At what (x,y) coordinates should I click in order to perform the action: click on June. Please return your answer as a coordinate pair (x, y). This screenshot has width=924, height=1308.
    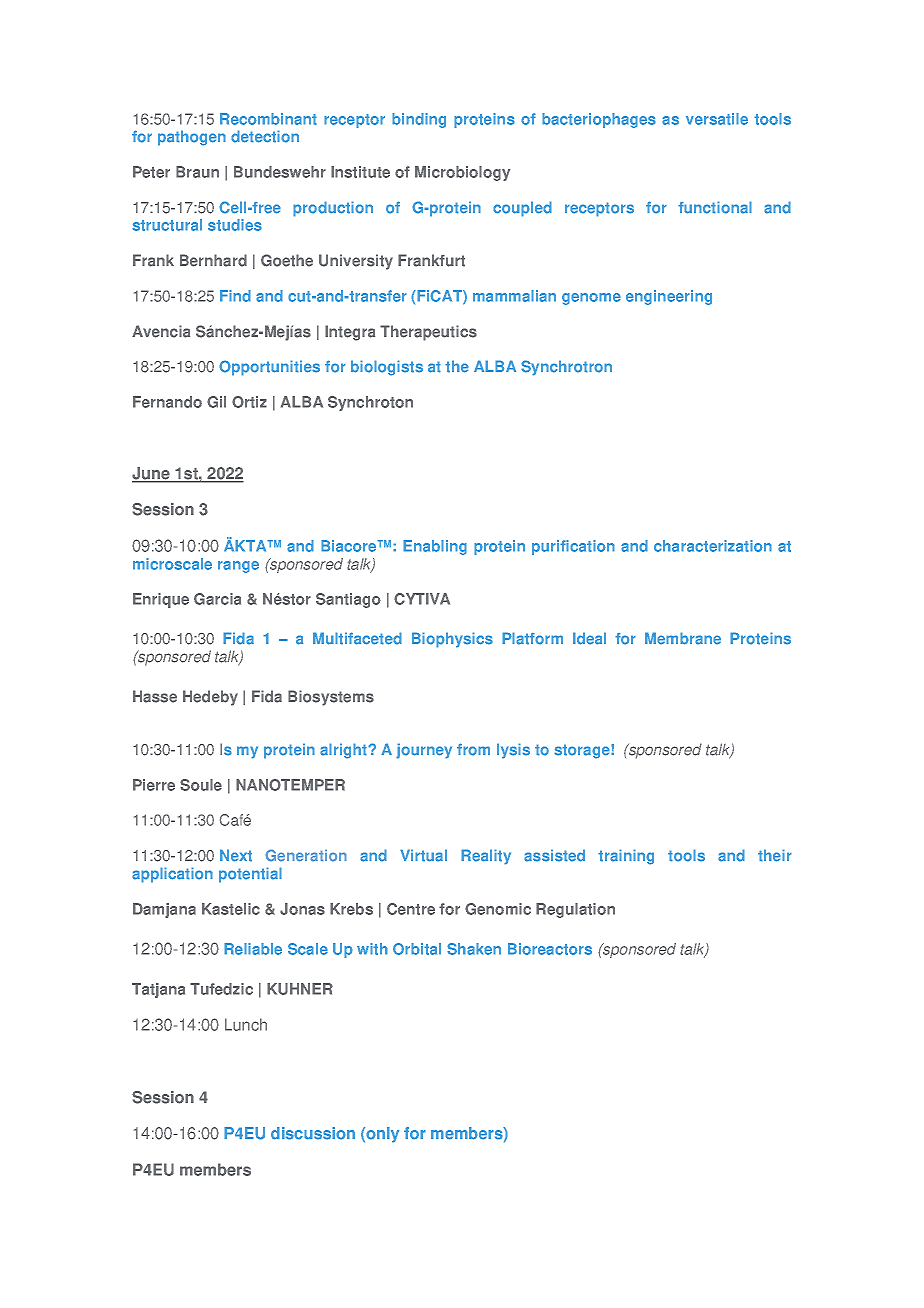
    Looking at the image, I should click on (152, 474).
